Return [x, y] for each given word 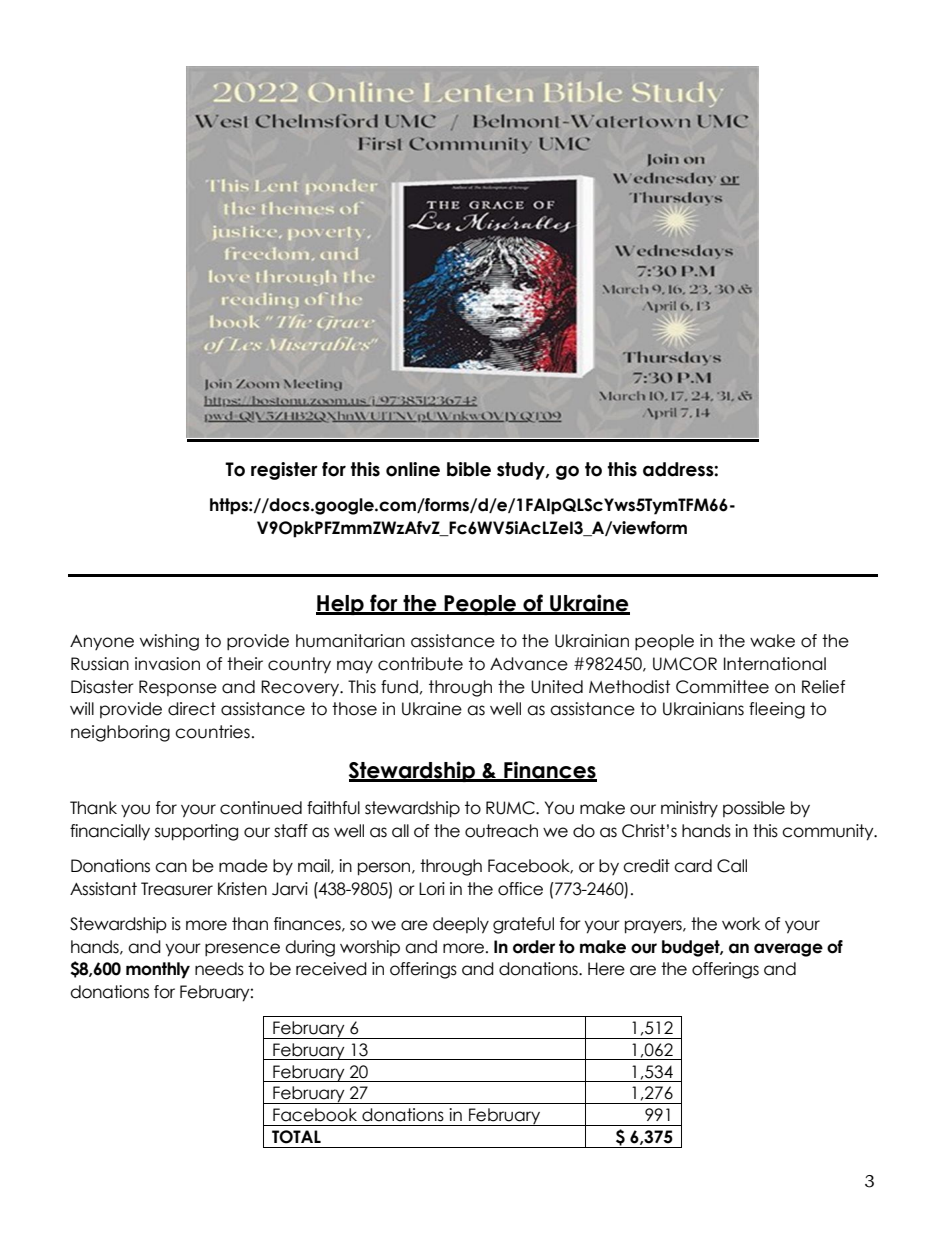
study [522, 471]
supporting [196, 832]
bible [469, 469]
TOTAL [296, 1137]
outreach [501, 831]
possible [754, 809]
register [284, 471]
